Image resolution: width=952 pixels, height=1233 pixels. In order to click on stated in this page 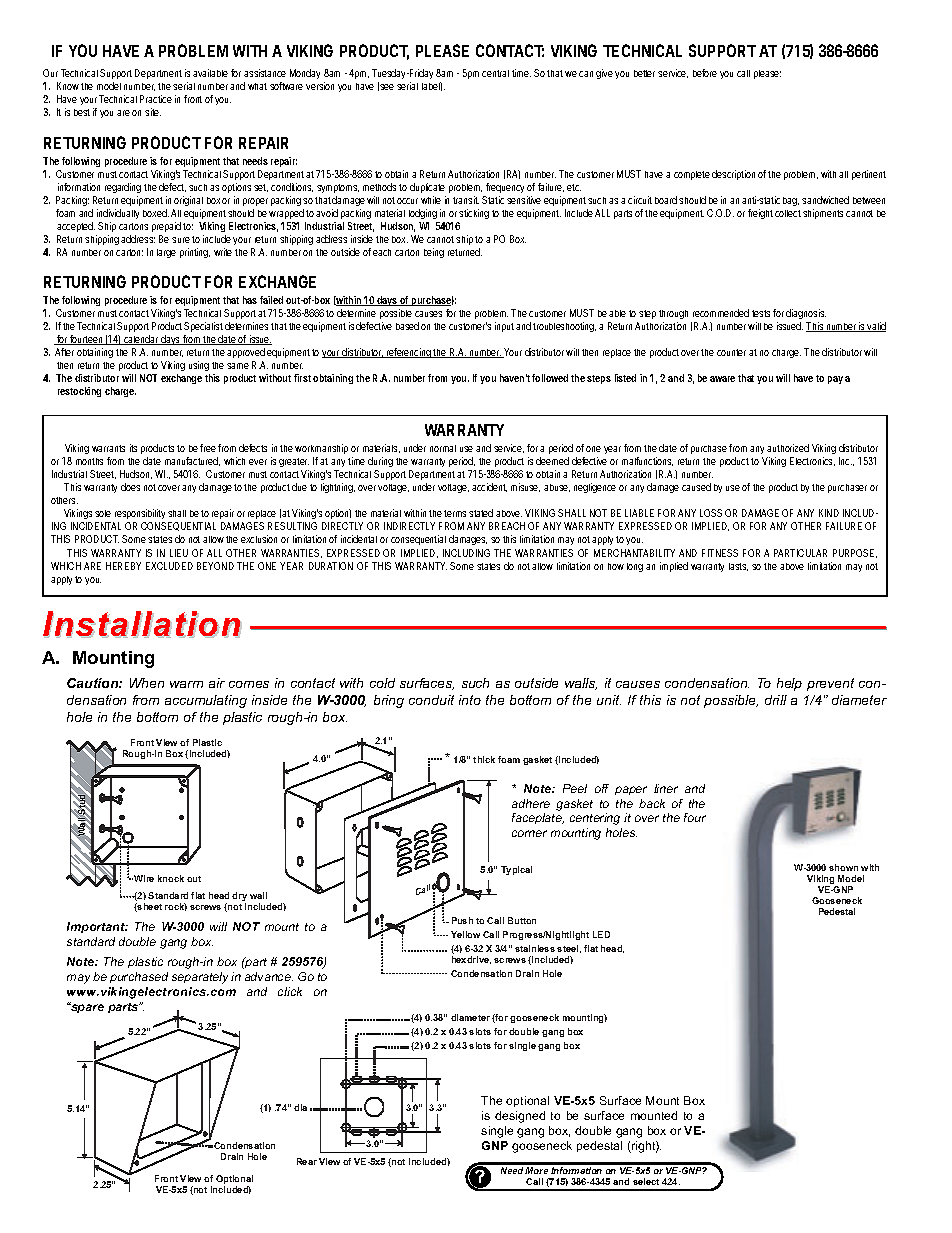, I will do `click(481, 513)`.
